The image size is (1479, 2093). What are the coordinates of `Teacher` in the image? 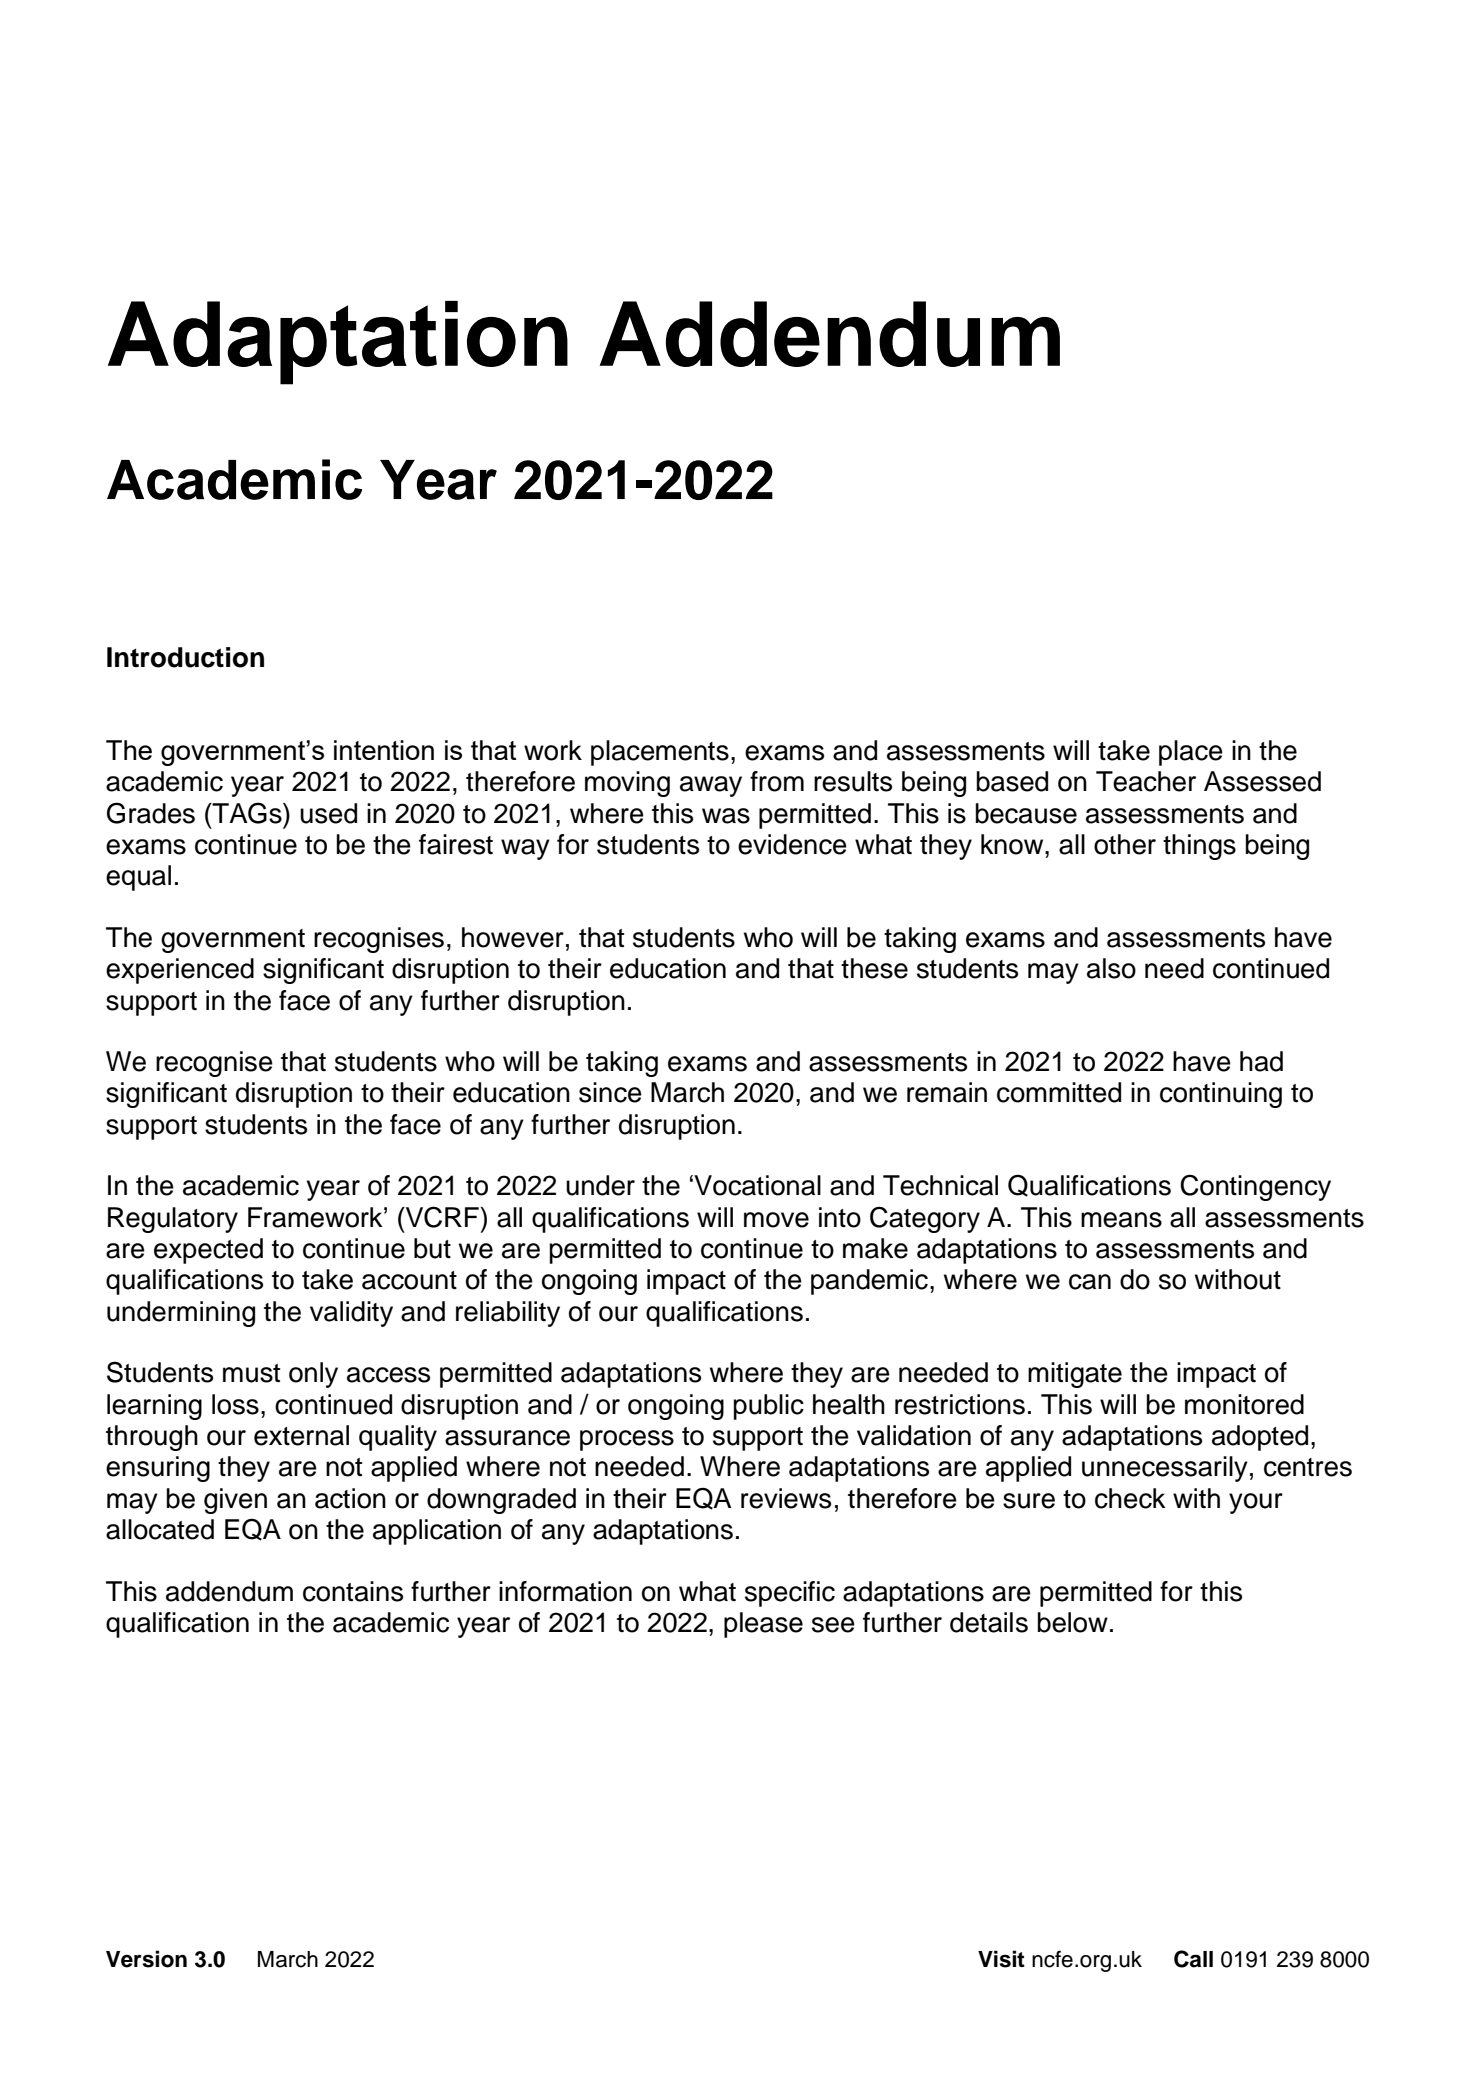 It's located at (1146, 781).
